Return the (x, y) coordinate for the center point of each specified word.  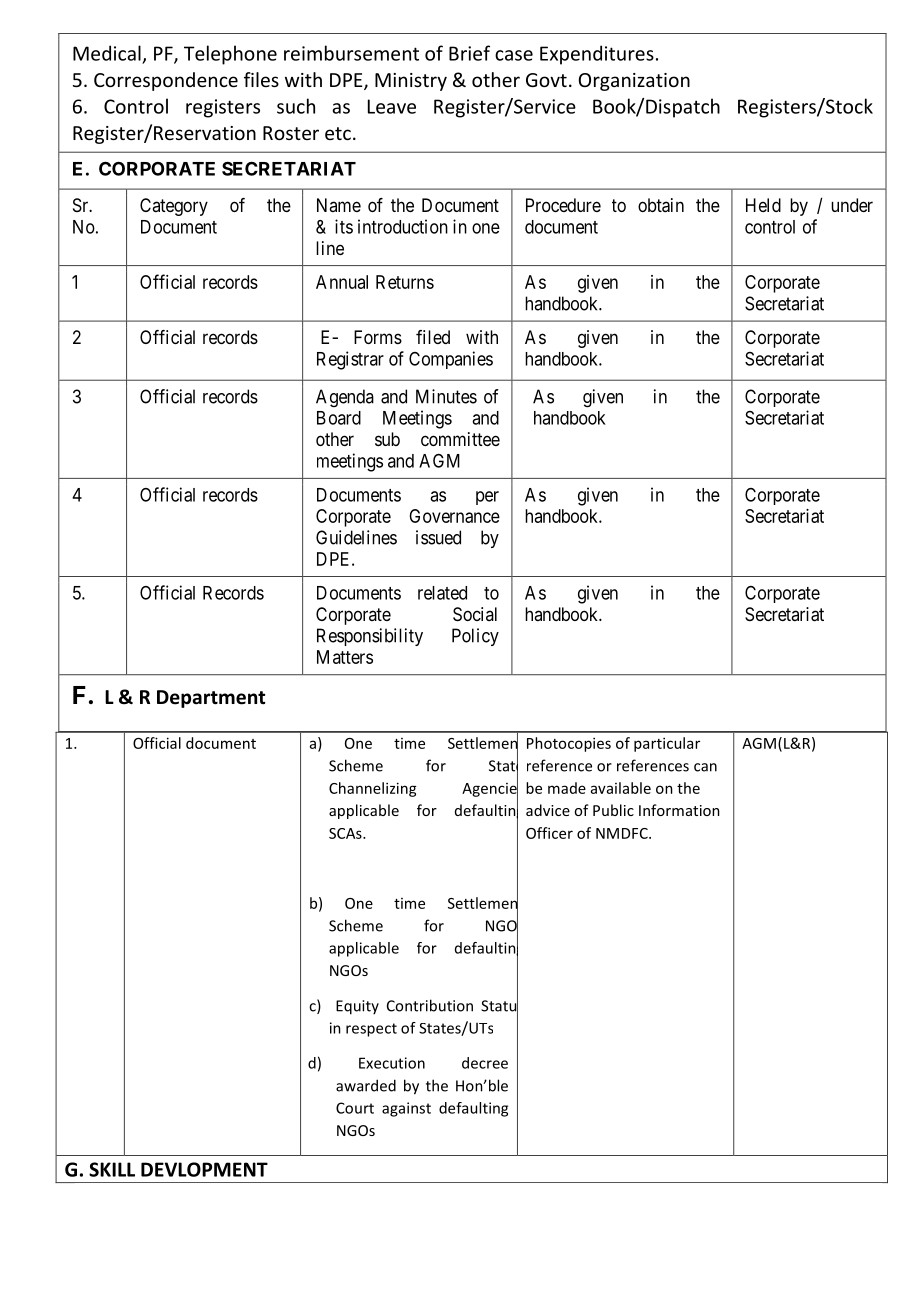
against (406, 1109)
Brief (469, 53)
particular (667, 744)
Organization (634, 82)
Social (475, 614)
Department (211, 699)
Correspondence (166, 81)
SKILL (112, 1169)
